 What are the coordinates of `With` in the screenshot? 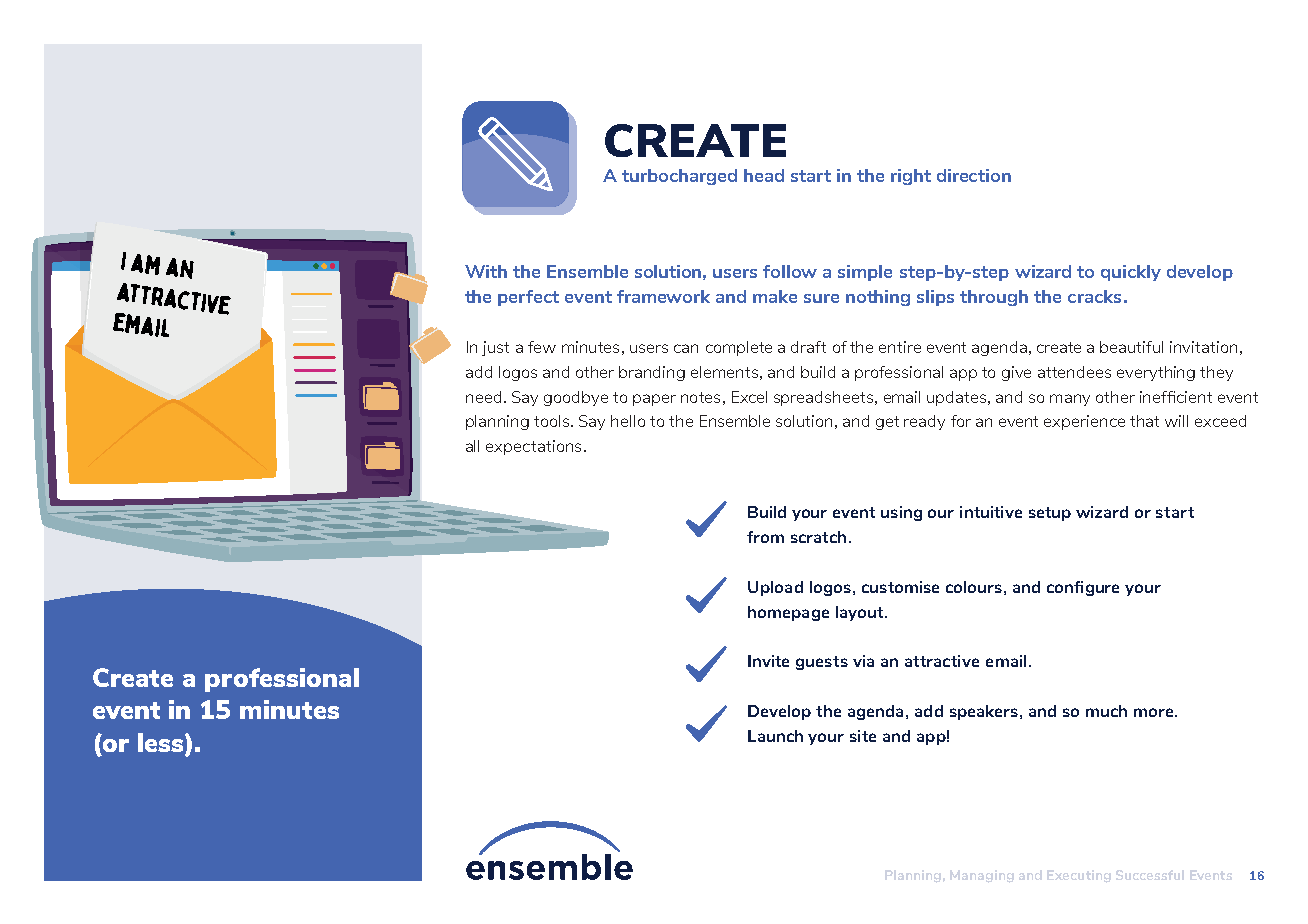 It's located at (486, 271).
